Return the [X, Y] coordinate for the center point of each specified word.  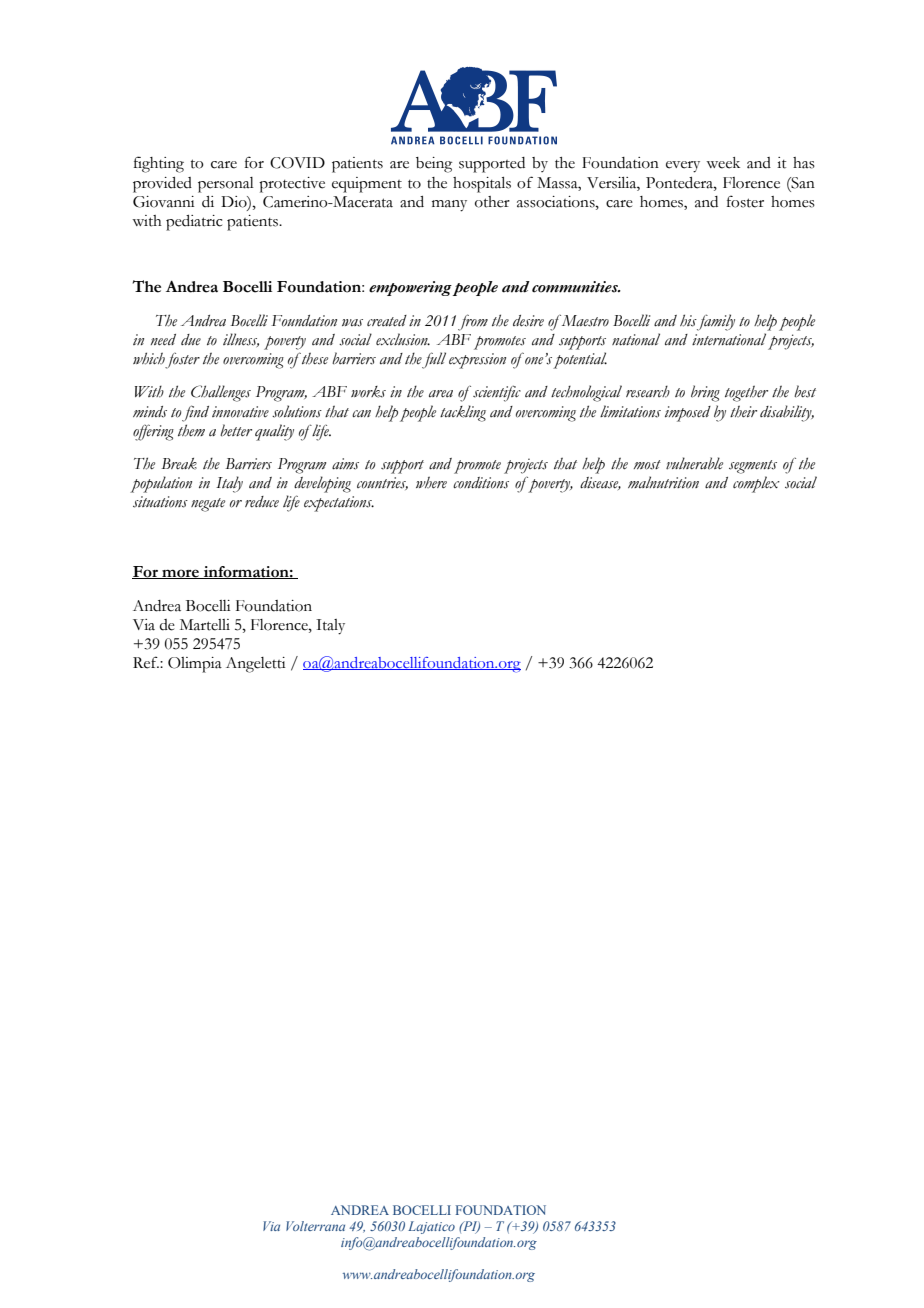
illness [241, 340]
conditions [481, 483]
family [715, 322]
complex [756, 484]
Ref [146, 662]
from [473, 322]
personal [226, 185]
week [723, 163]
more [180, 574]
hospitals [482, 185]
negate [208, 505]
